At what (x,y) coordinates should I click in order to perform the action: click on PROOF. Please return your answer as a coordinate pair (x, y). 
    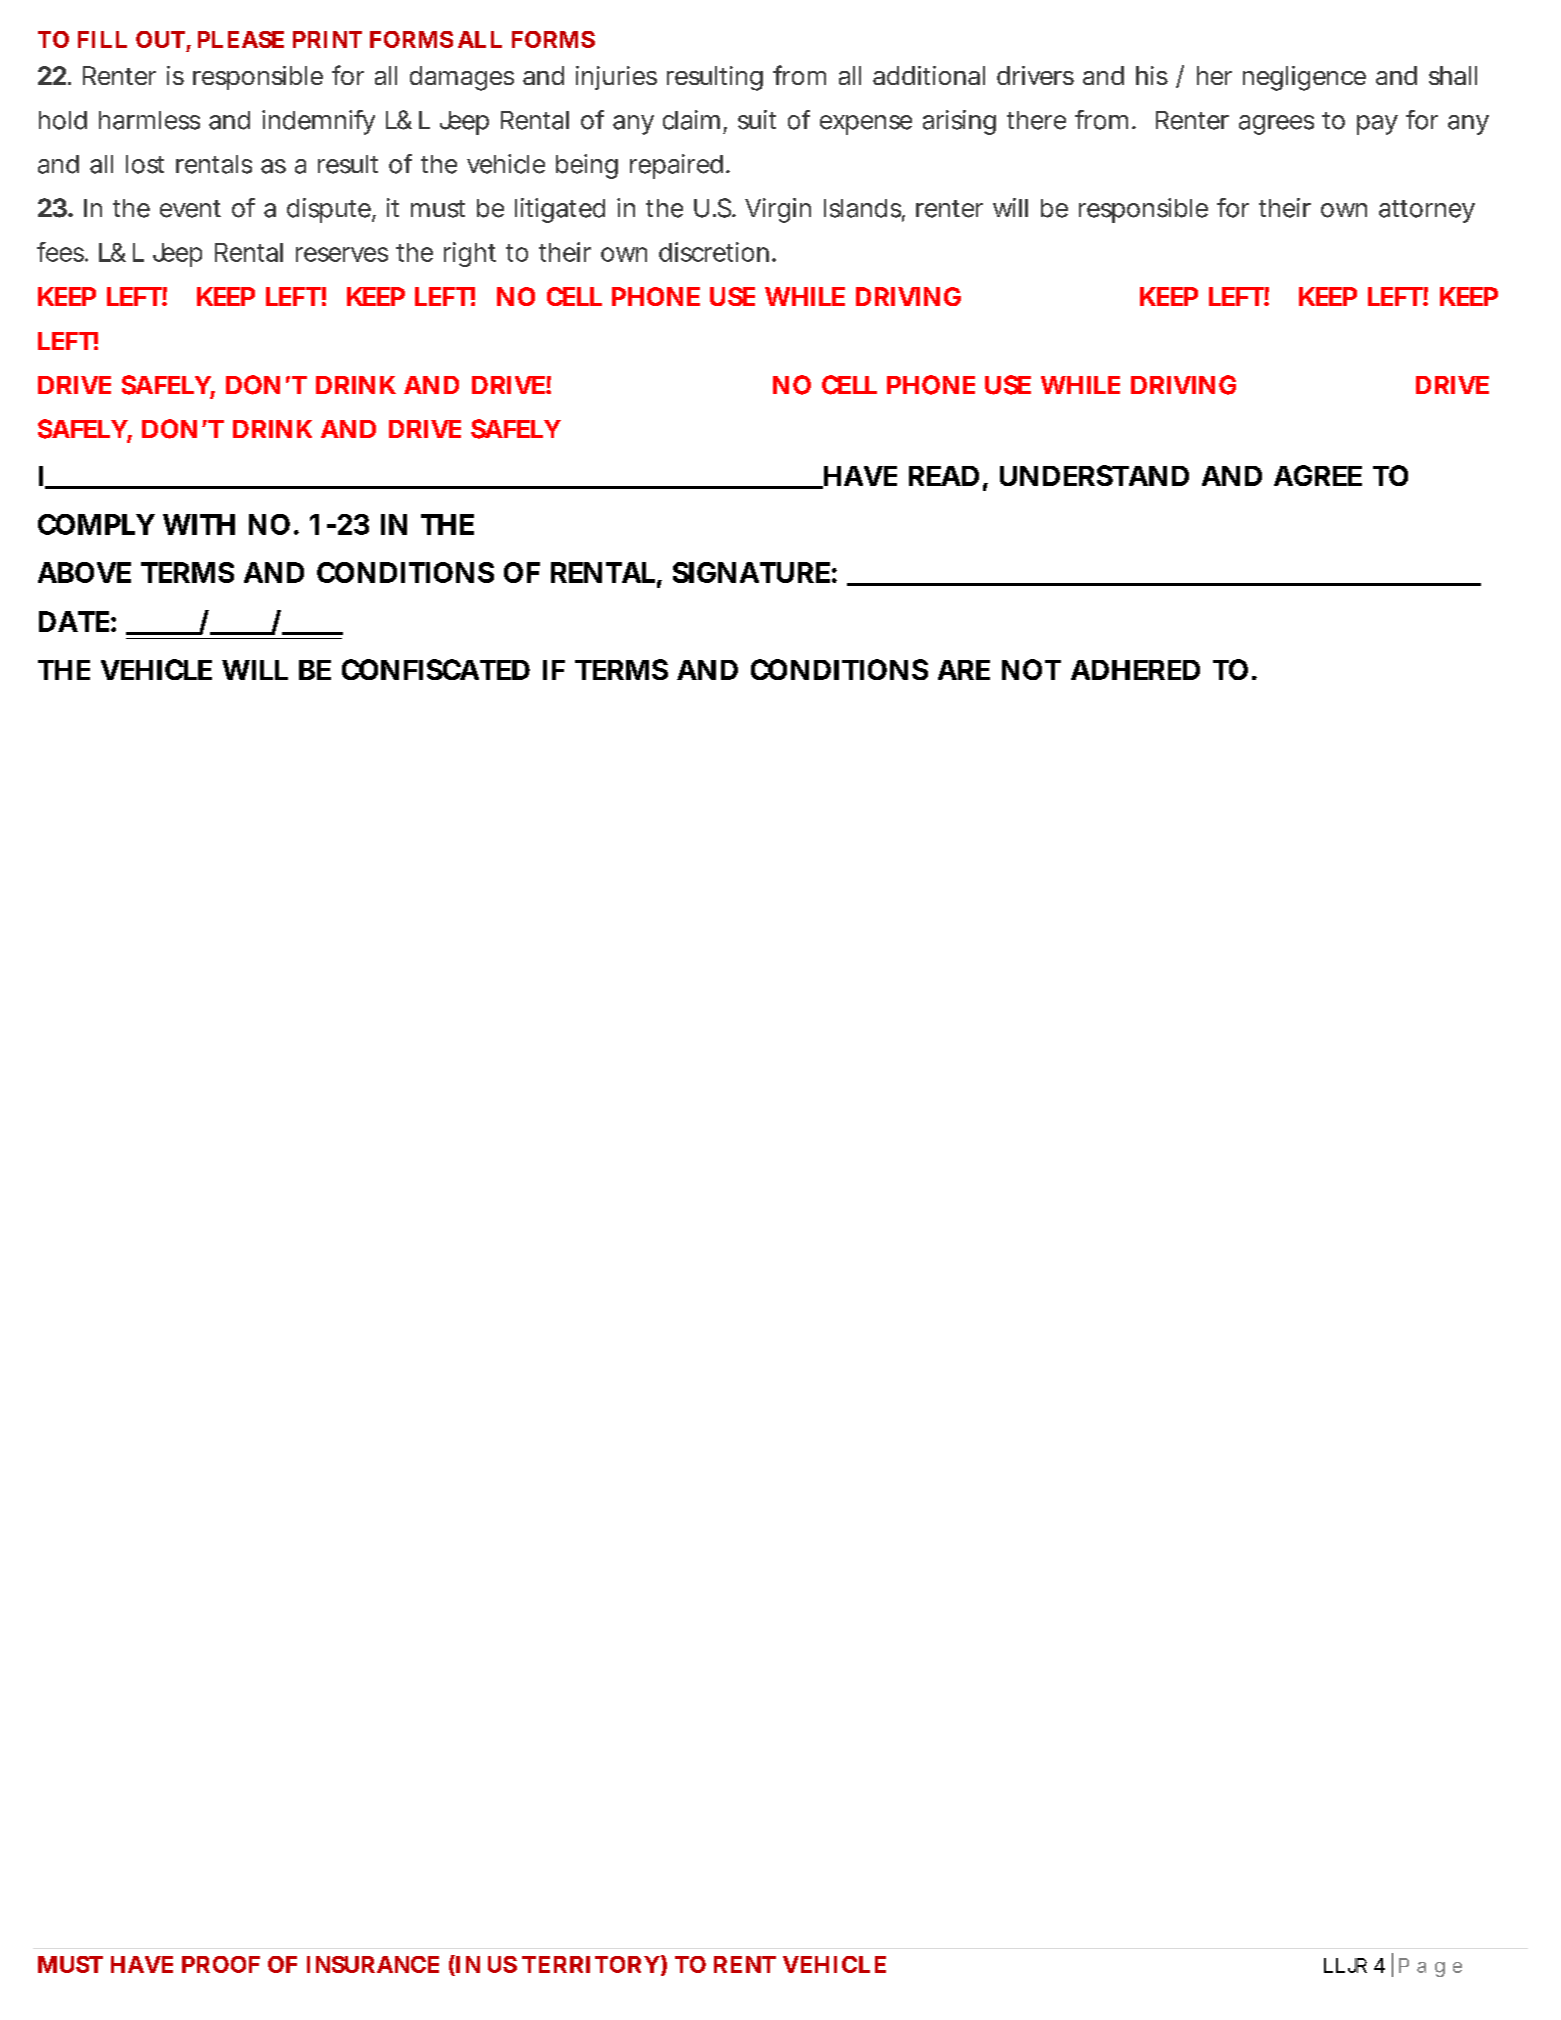
    Looking at the image, I should click on (221, 1964).
